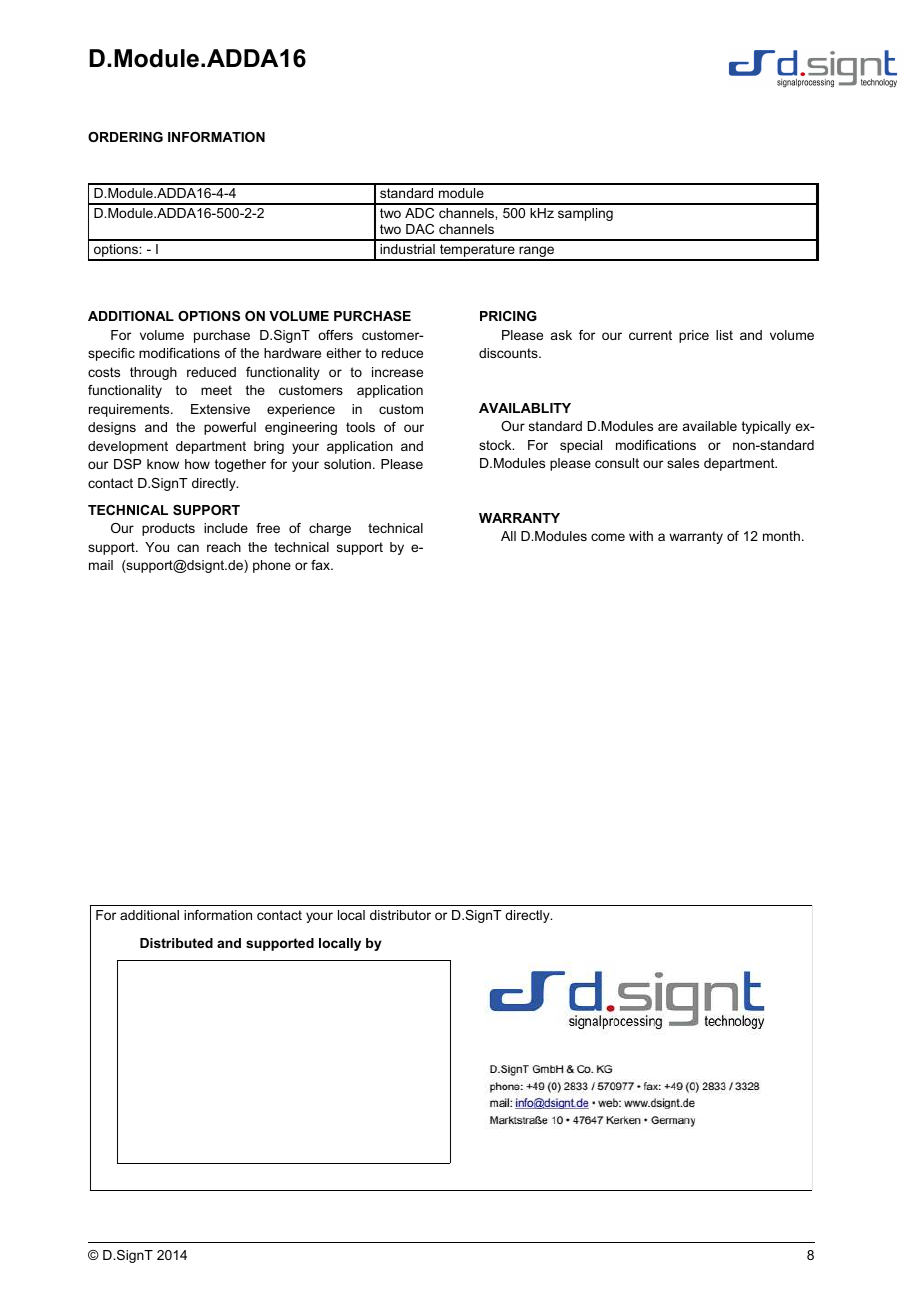  What do you see at coordinates (400, 915) in the image?
I see `distributor` at bounding box center [400, 915].
